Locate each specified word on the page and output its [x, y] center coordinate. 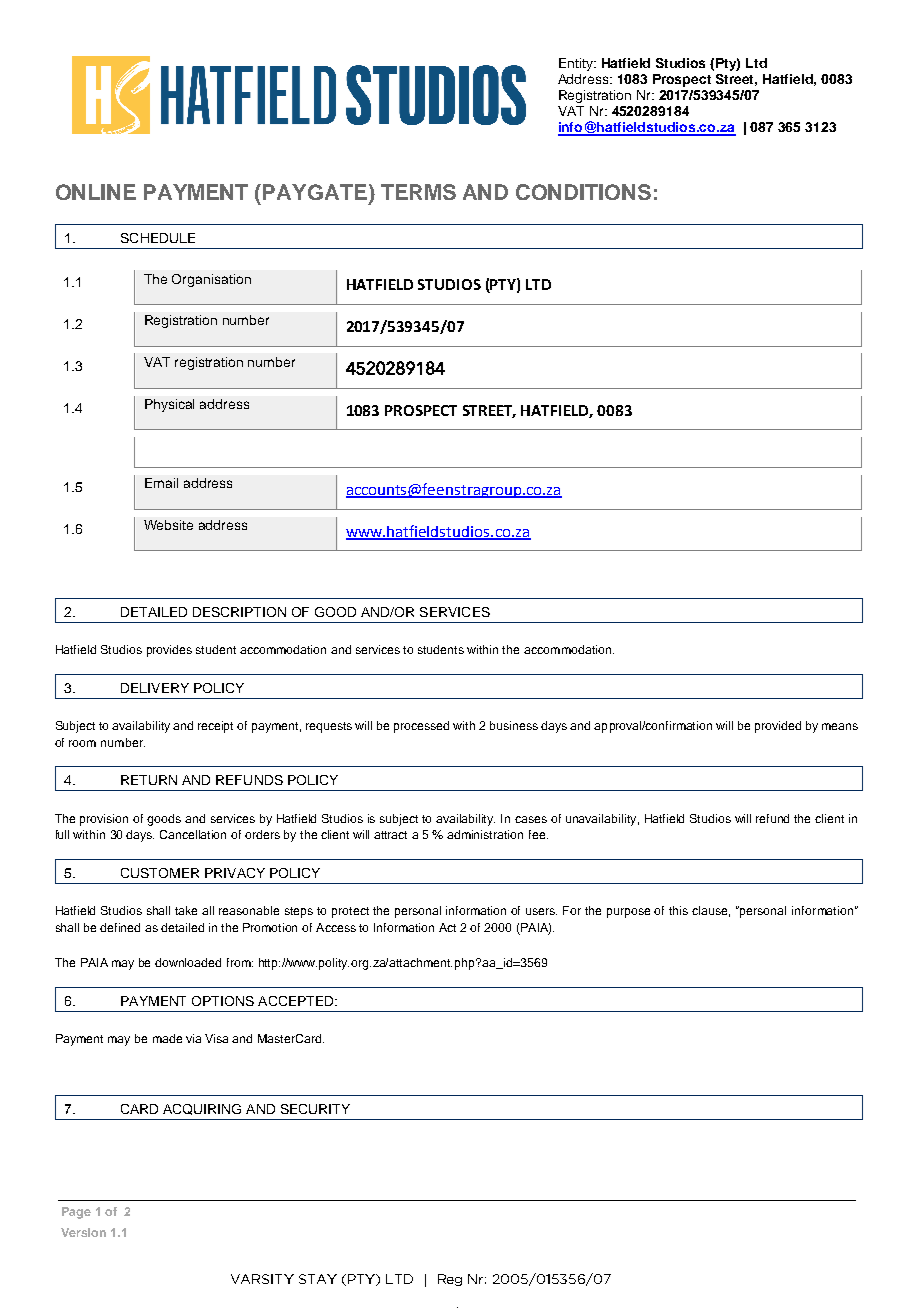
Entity [577, 64]
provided [778, 727]
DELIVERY [155, 688]
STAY [318, 1279]
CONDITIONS [583, 192]
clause [711, 911]
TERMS [418, 192]
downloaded [188, 962]
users [541, 911]
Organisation [211, 280]
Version [83, 1232]
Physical [169, 405]
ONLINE [96, 192]
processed [421, 727]
